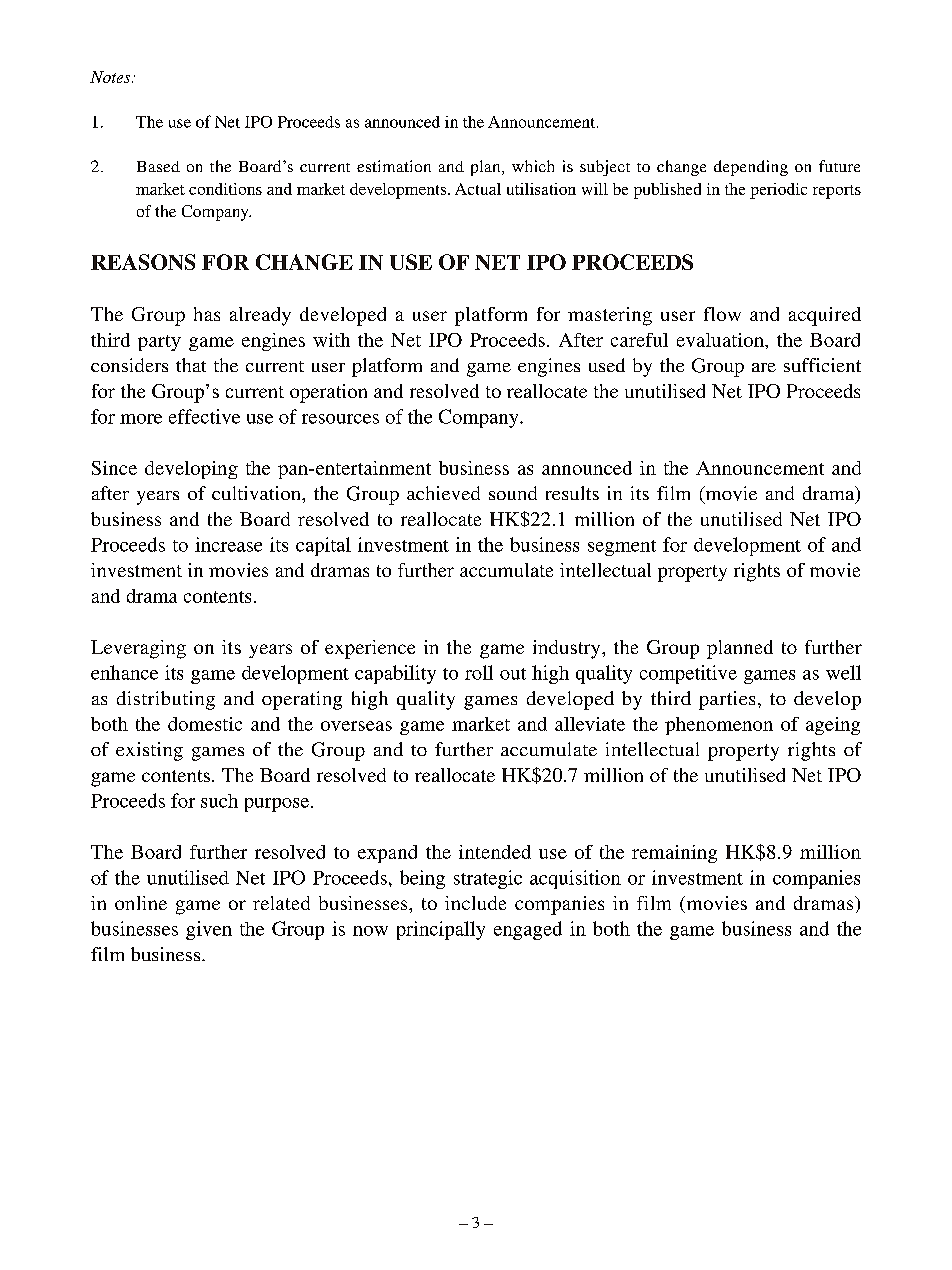  Describe the element at coordinates (209, 930) in the page. I see `given` at that location.
